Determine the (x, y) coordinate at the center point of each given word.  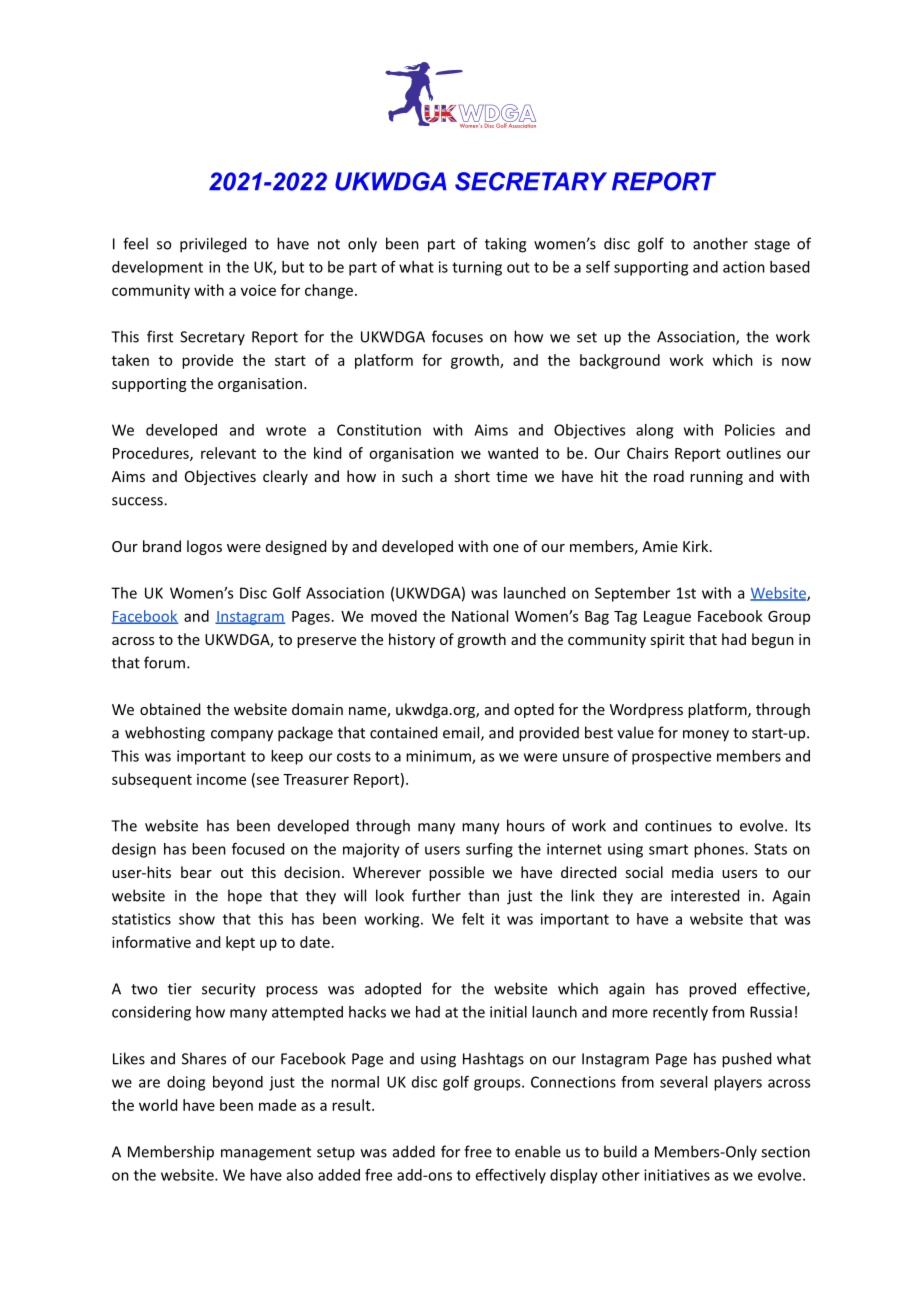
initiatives (677, 1175)
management (266, 1154)
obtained (170, 709)
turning (477, 268)
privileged (213, 245)
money (706, 736)
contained (403, 732)
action (744, 267)
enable (538, 1151)
